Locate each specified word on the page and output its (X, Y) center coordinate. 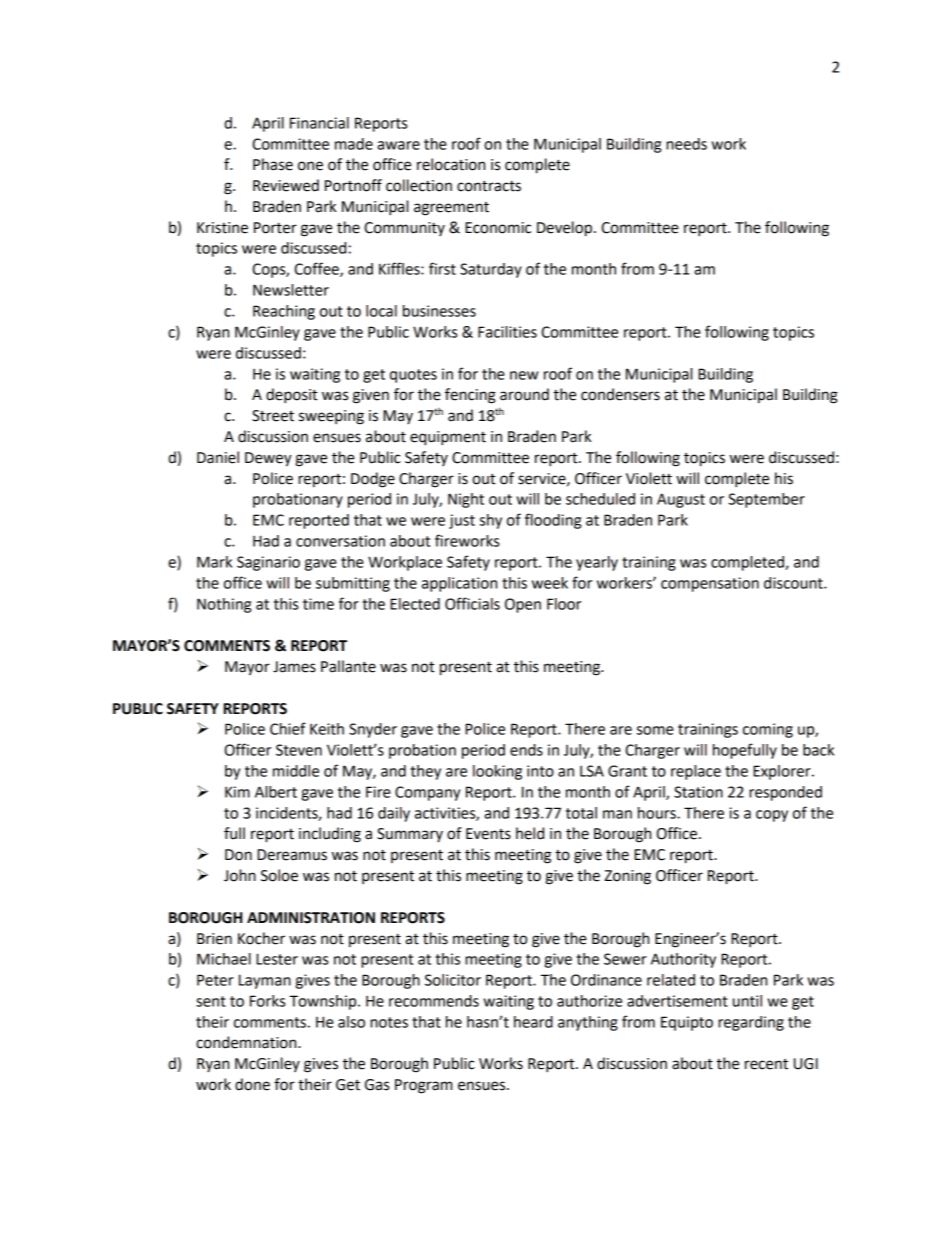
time (318, 604)
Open (523, 605)
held (530, 833)
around (524, 394)
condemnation (247, 1042)
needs (686, 144)
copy (772, 816)
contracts (489, 186)
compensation (710, 584)
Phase (273, 164)
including (330, 835)
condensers (620, 394)
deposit (292, 396)
